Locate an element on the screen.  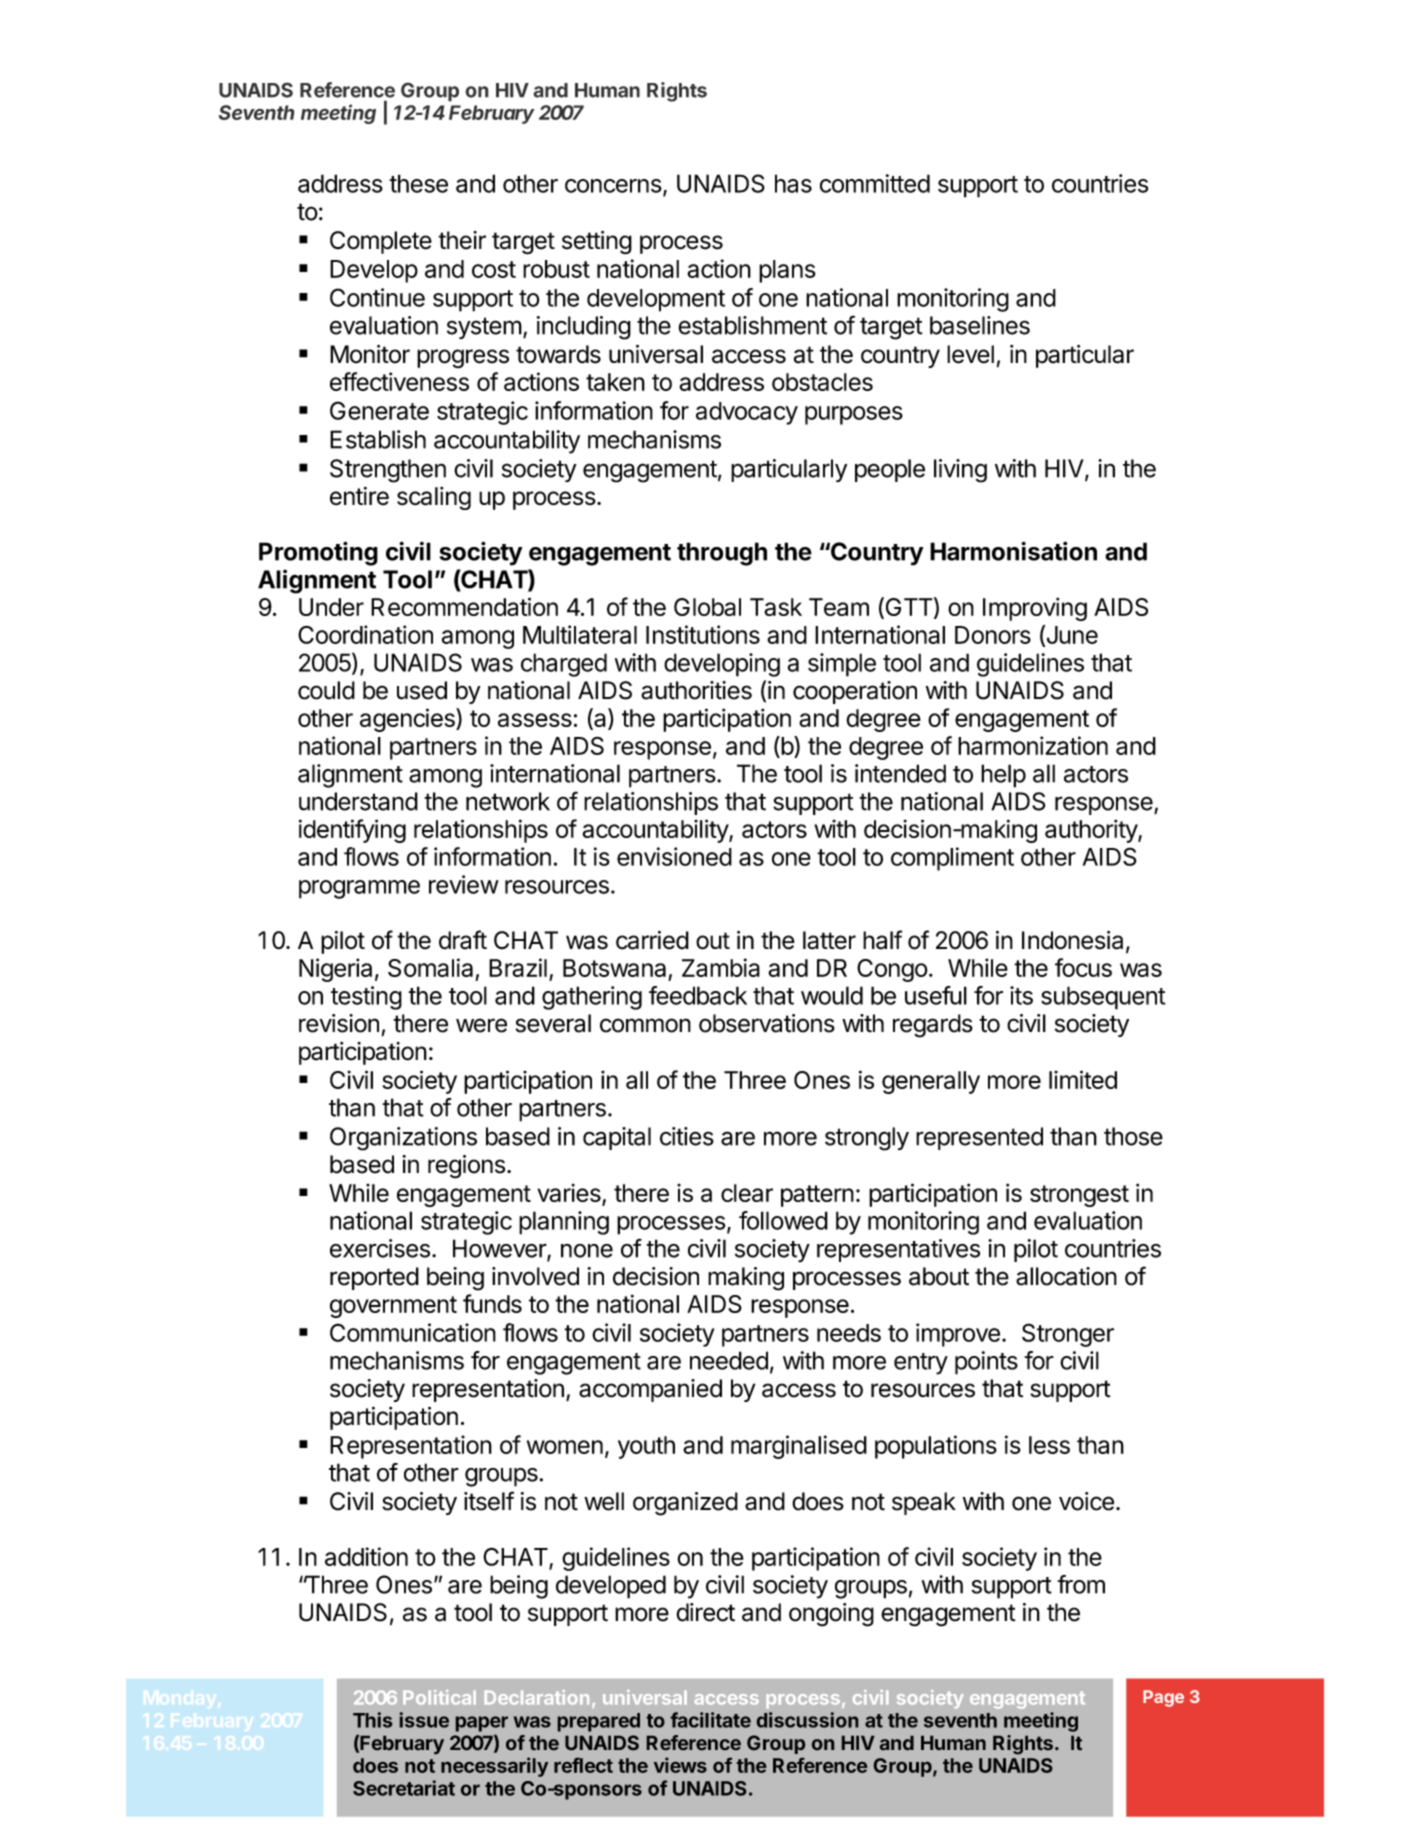
authorities is located at coordinates (696, 690).
